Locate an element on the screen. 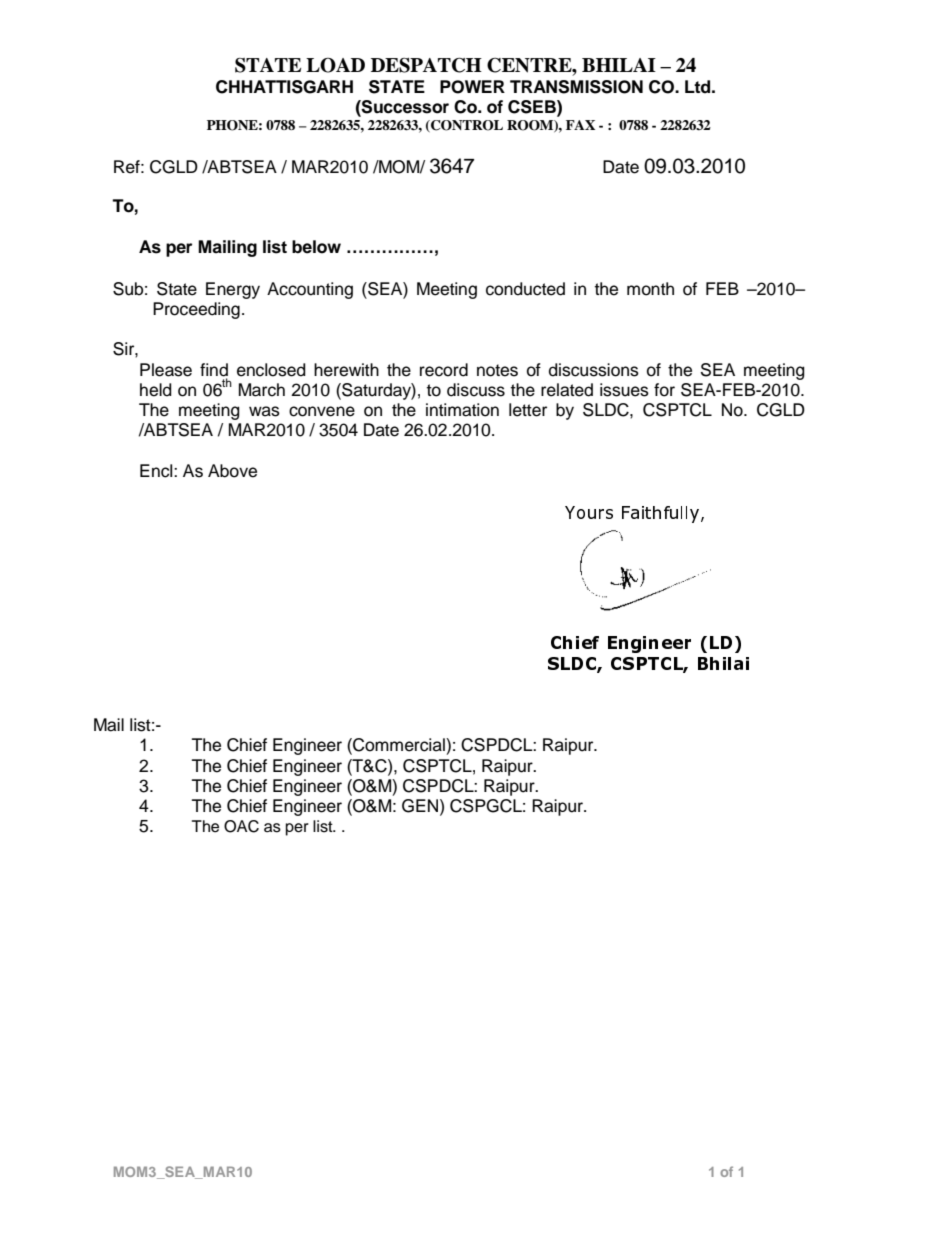  Above is located at coordinates (232, 471).
